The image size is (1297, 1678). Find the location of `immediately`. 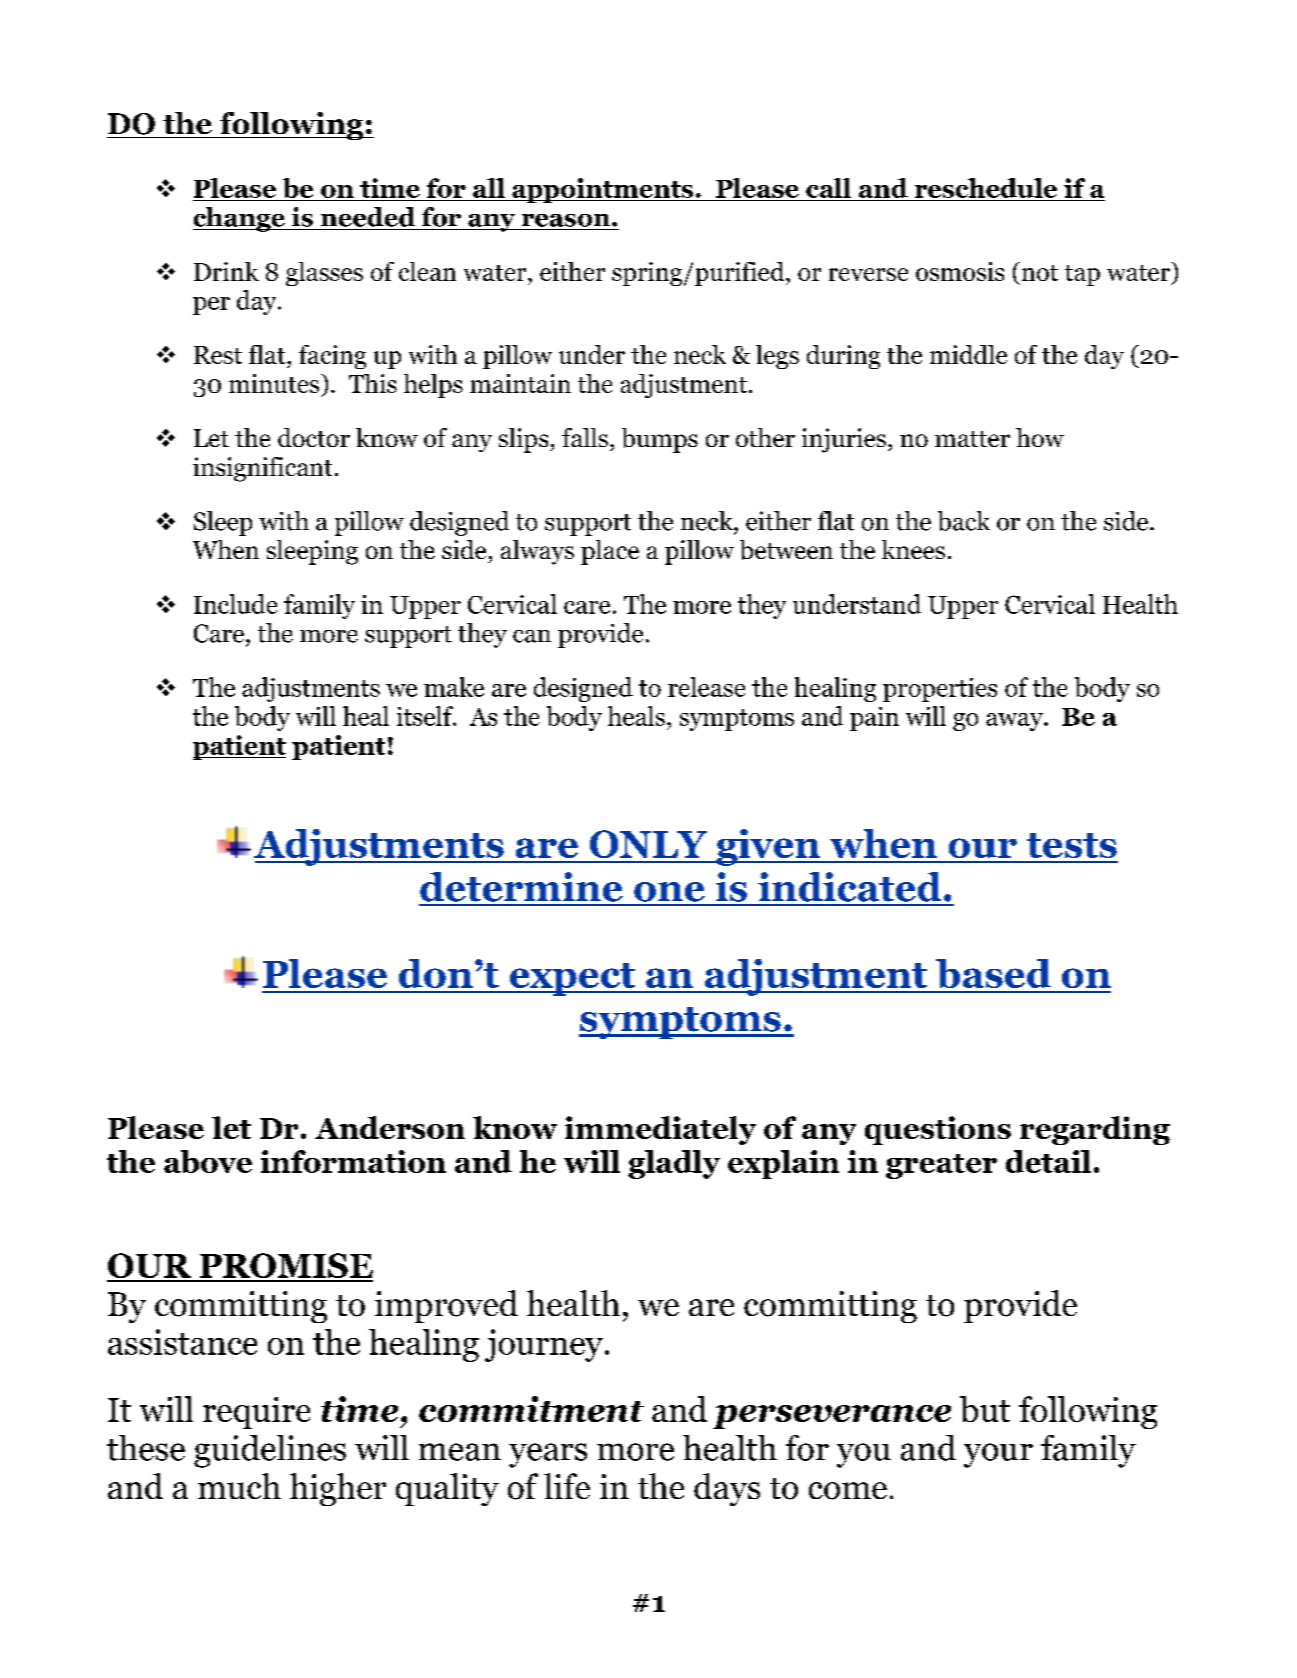

immediately is located at coordinates (660, 1130).
